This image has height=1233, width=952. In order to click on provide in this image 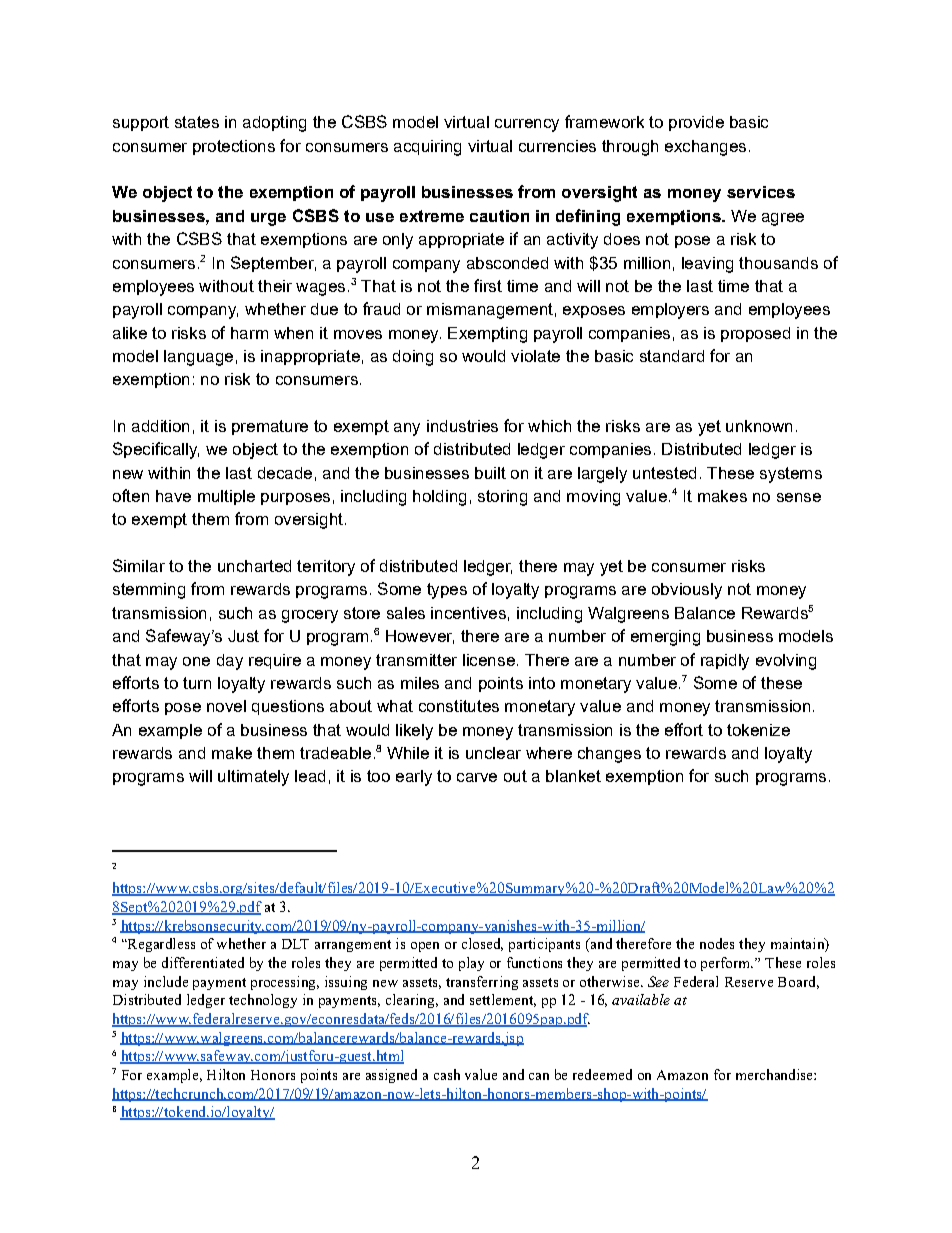, I will do `click(696, 123)`.
